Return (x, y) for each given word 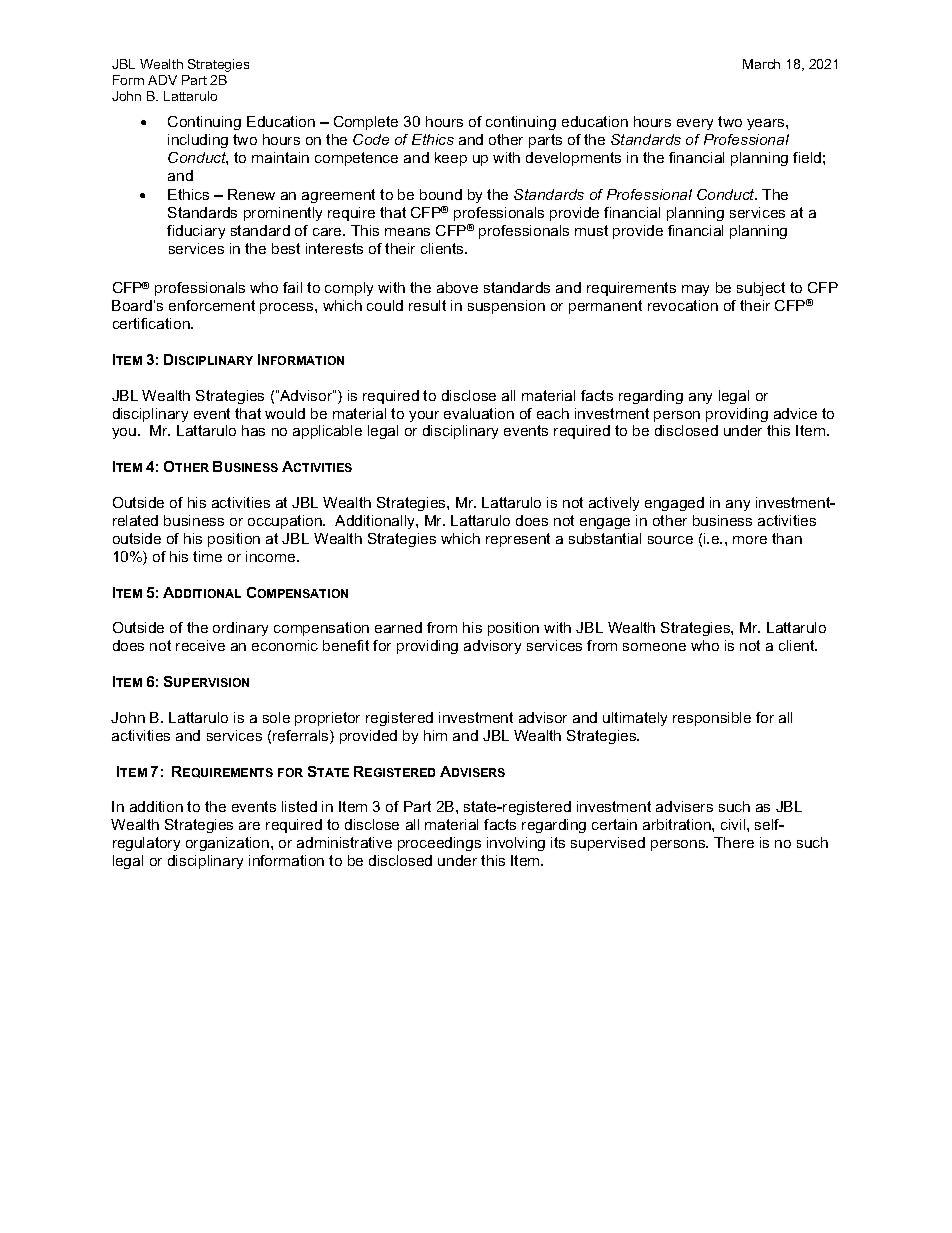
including (198, 141)
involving (516, 844)
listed (299, 806)
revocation (683, 305)
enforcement (212, 305)
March (761, 64)
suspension (506, 307)
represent (518, 540)
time (207, 556)
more (750, 540)
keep (451, 159)
